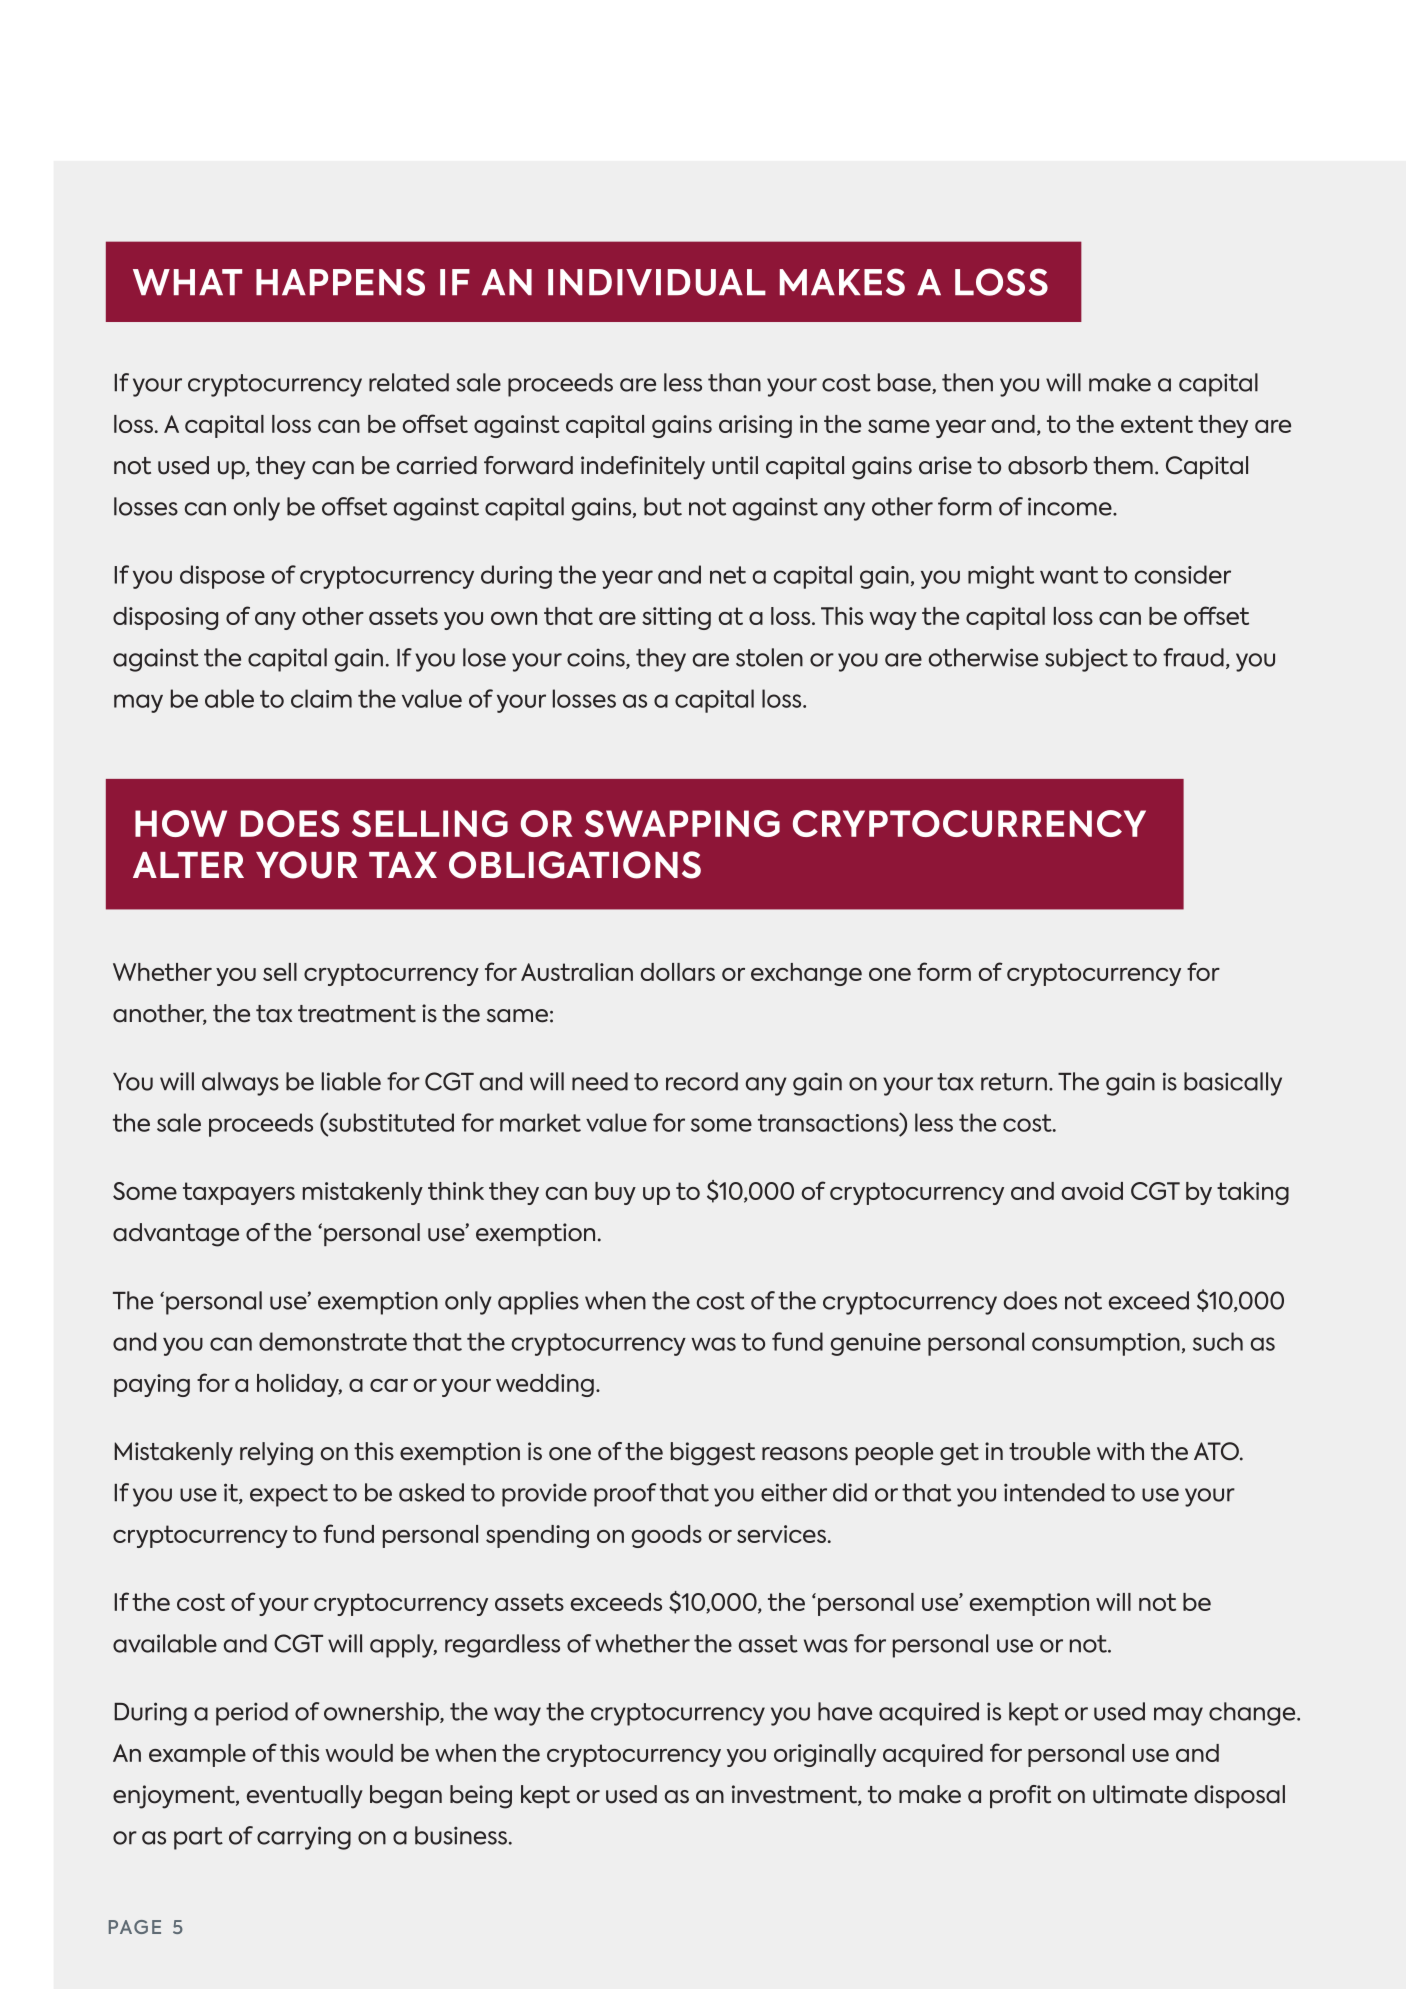 The height and width of the image is (1989, 1406). Describe the element at coordinates (1157, 424) in the image. I see `extent` at that location.
